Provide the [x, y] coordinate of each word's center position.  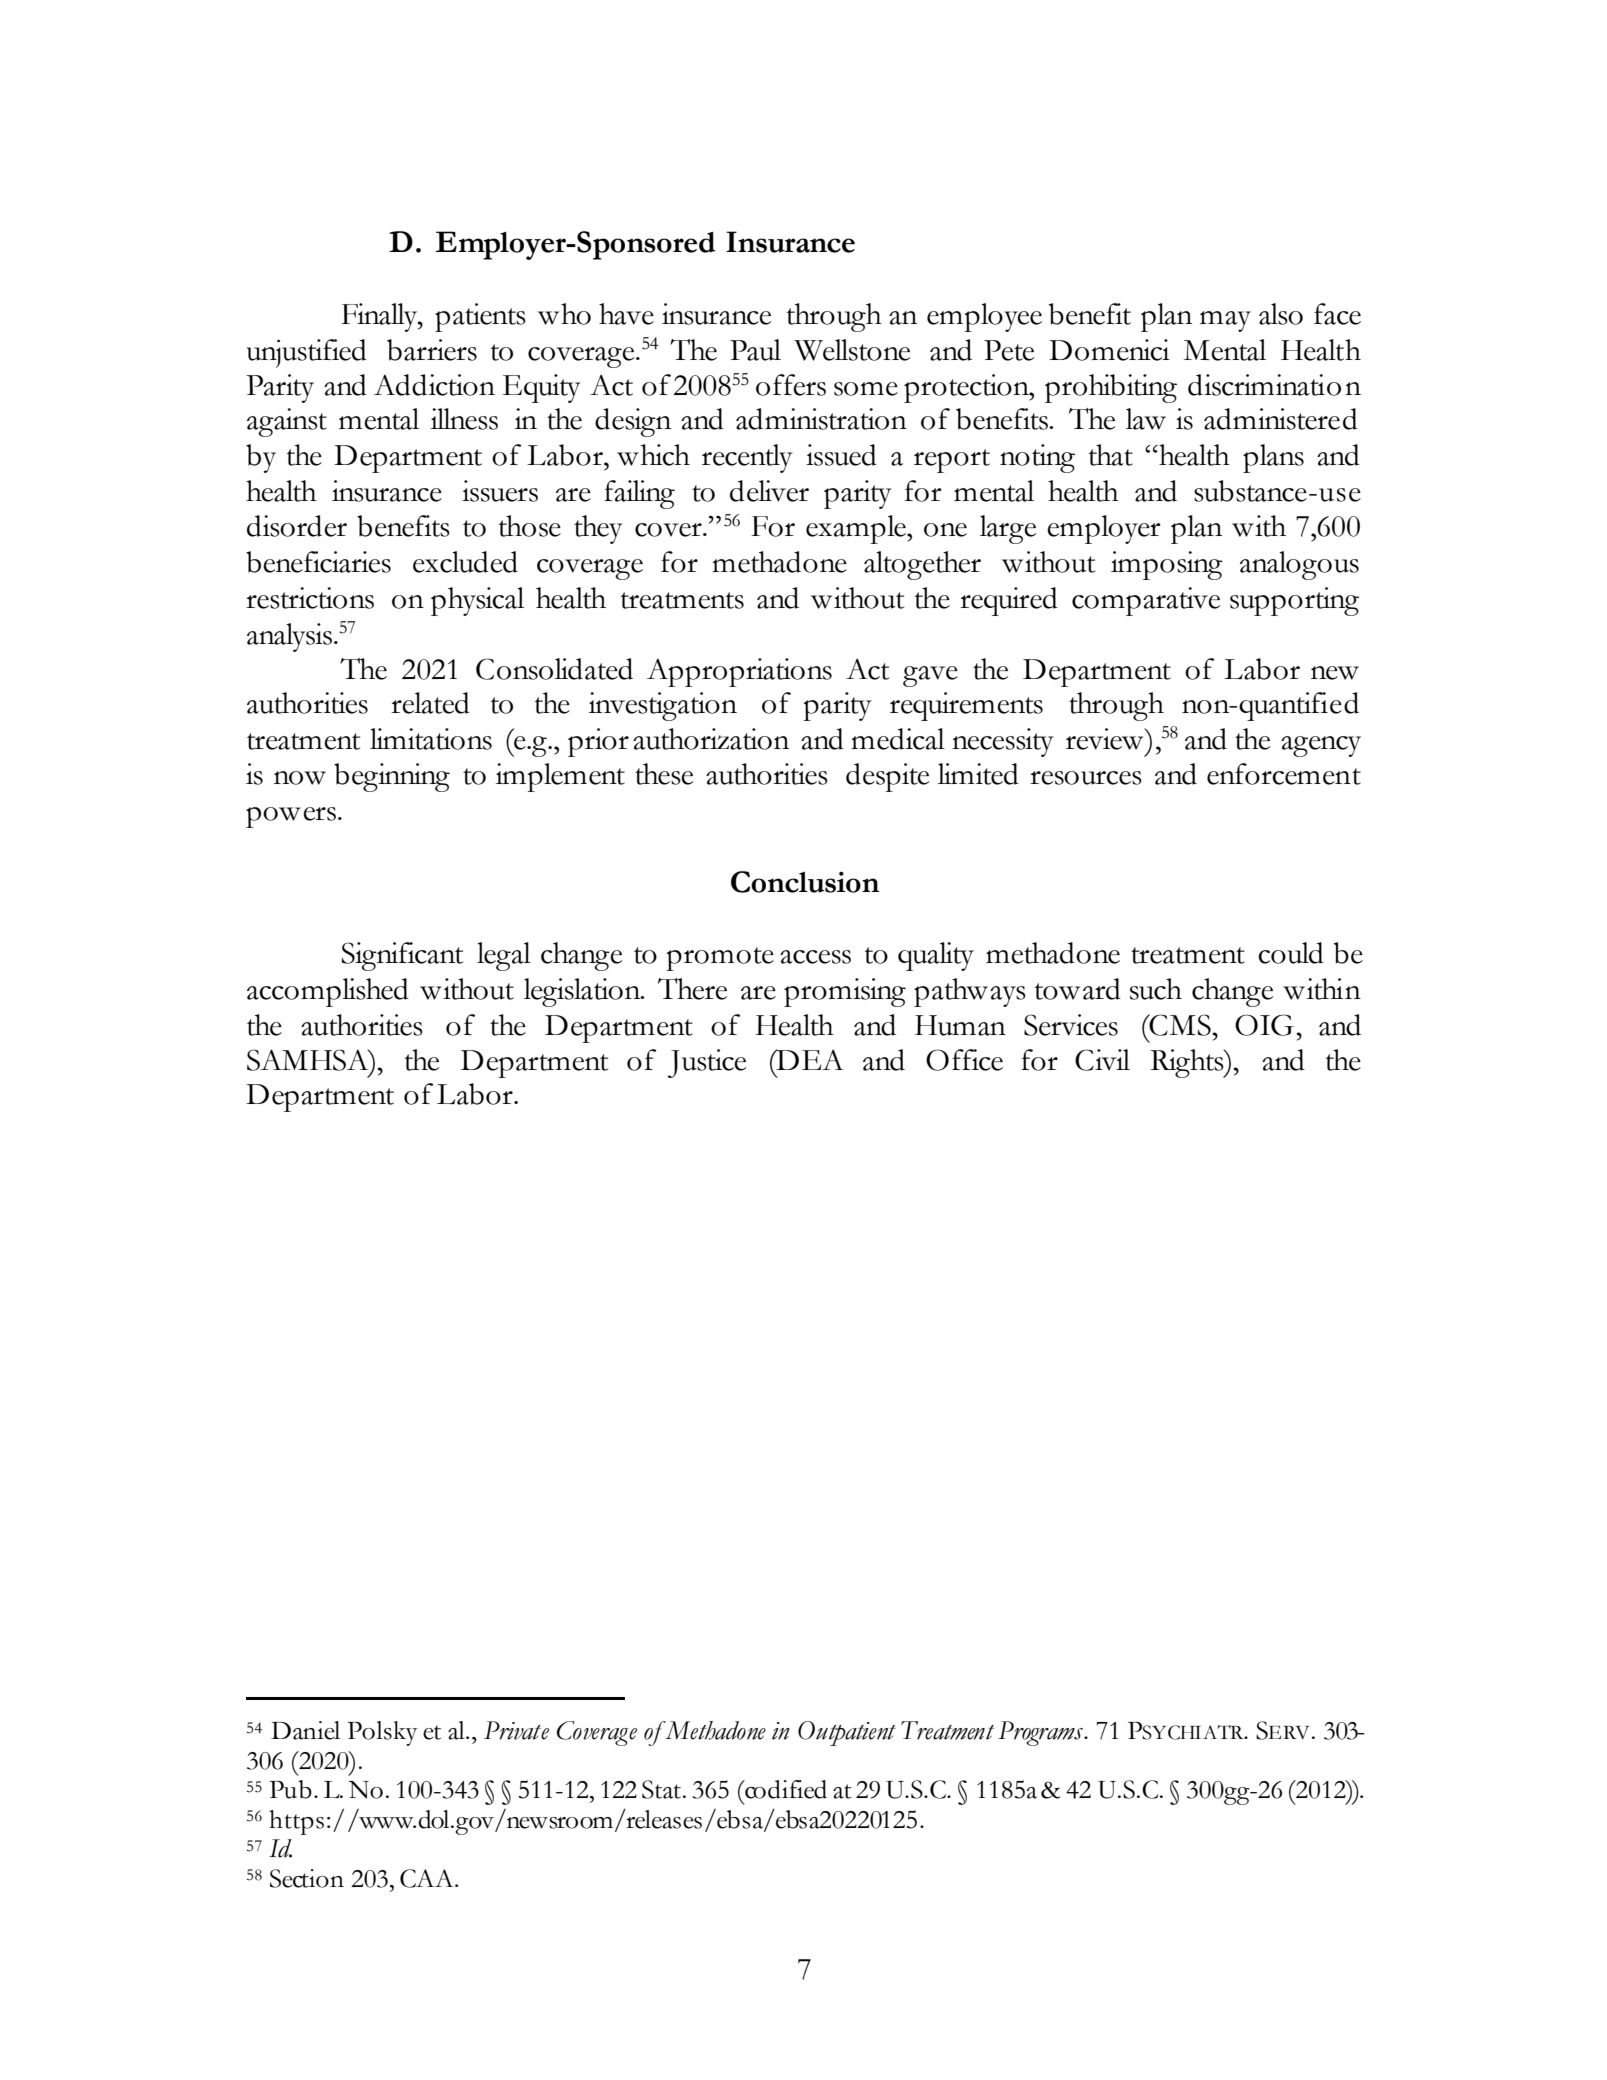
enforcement [1284, 774]
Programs [1041, 1733]
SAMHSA [309, 1060]
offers [791, 385]
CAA [428, 1878]
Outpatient [847, 1733]
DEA [808, 1059]
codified [785, 1789]
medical [898, 739]
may [1225, 321]
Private [516, 1730]
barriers [432, 350]
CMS [1179, 1025]
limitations [431, 739]
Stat [663, 1789]
